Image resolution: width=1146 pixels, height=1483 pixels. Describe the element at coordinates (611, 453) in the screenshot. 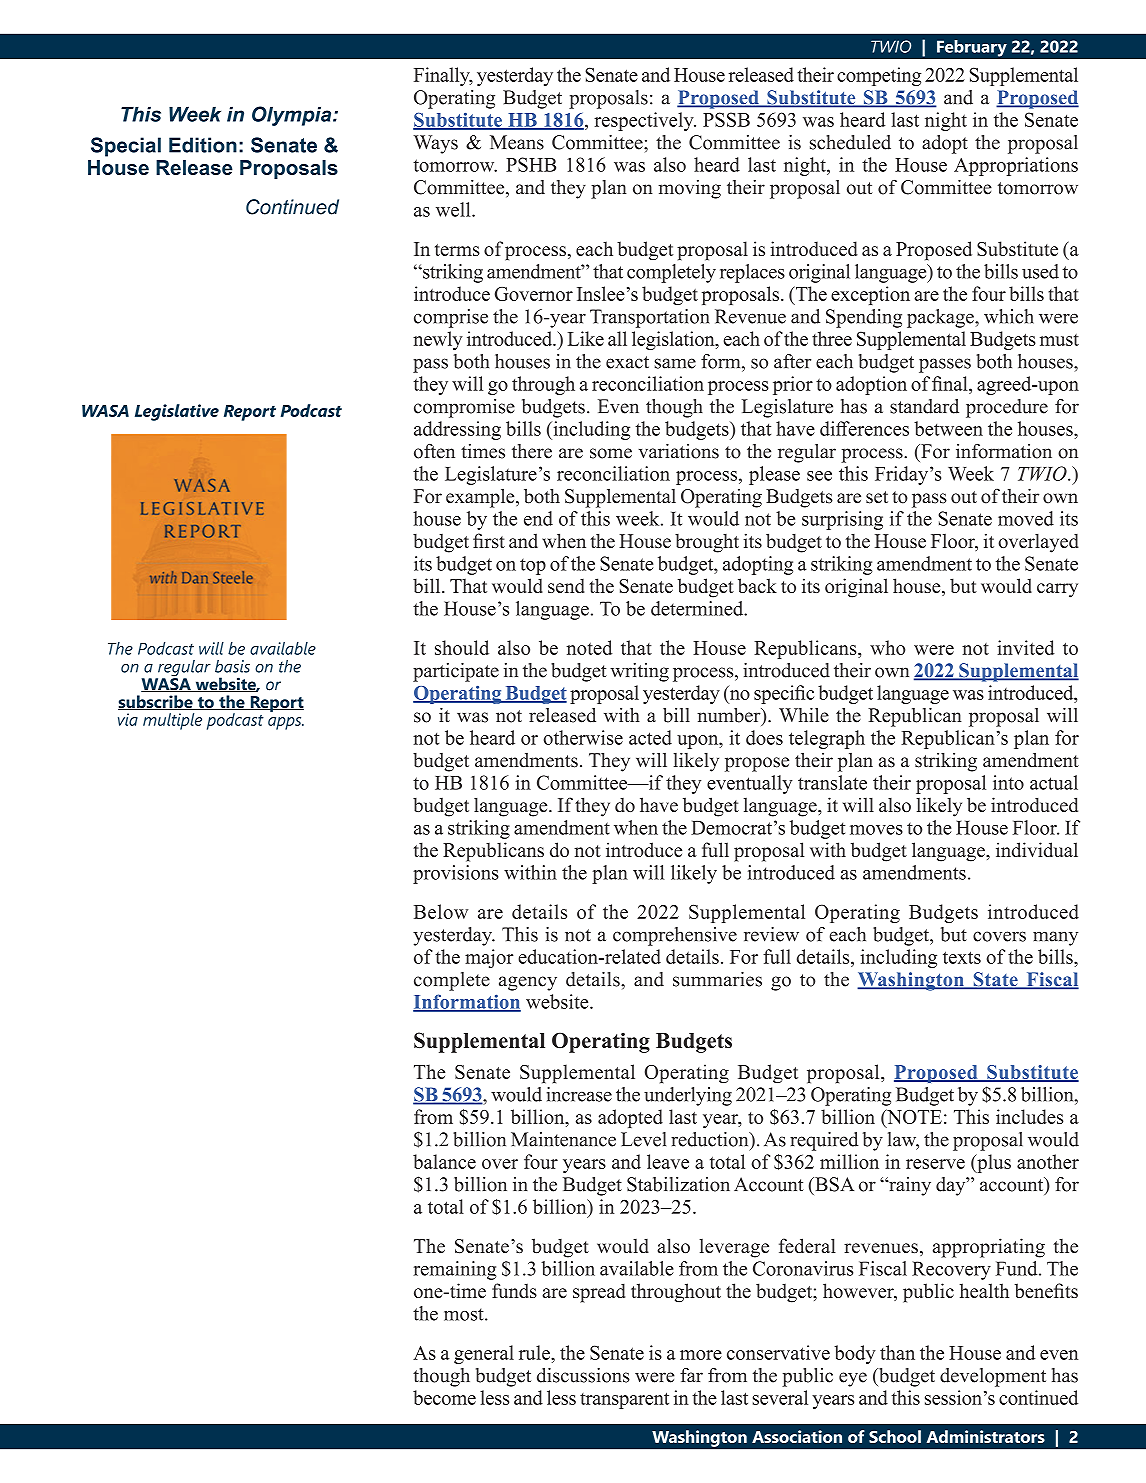

I see `some` at that location.
